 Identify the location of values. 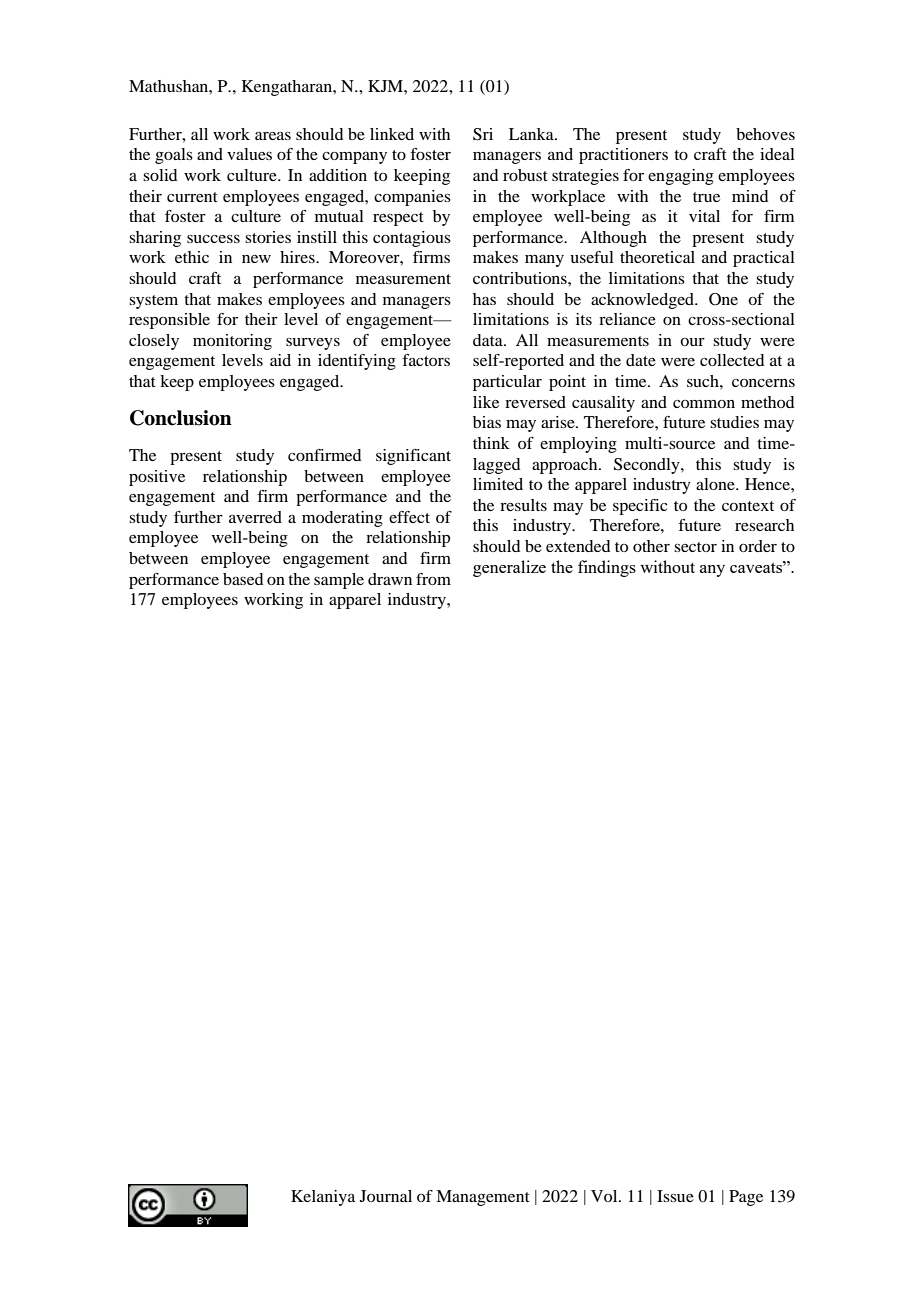
(249, 154).
